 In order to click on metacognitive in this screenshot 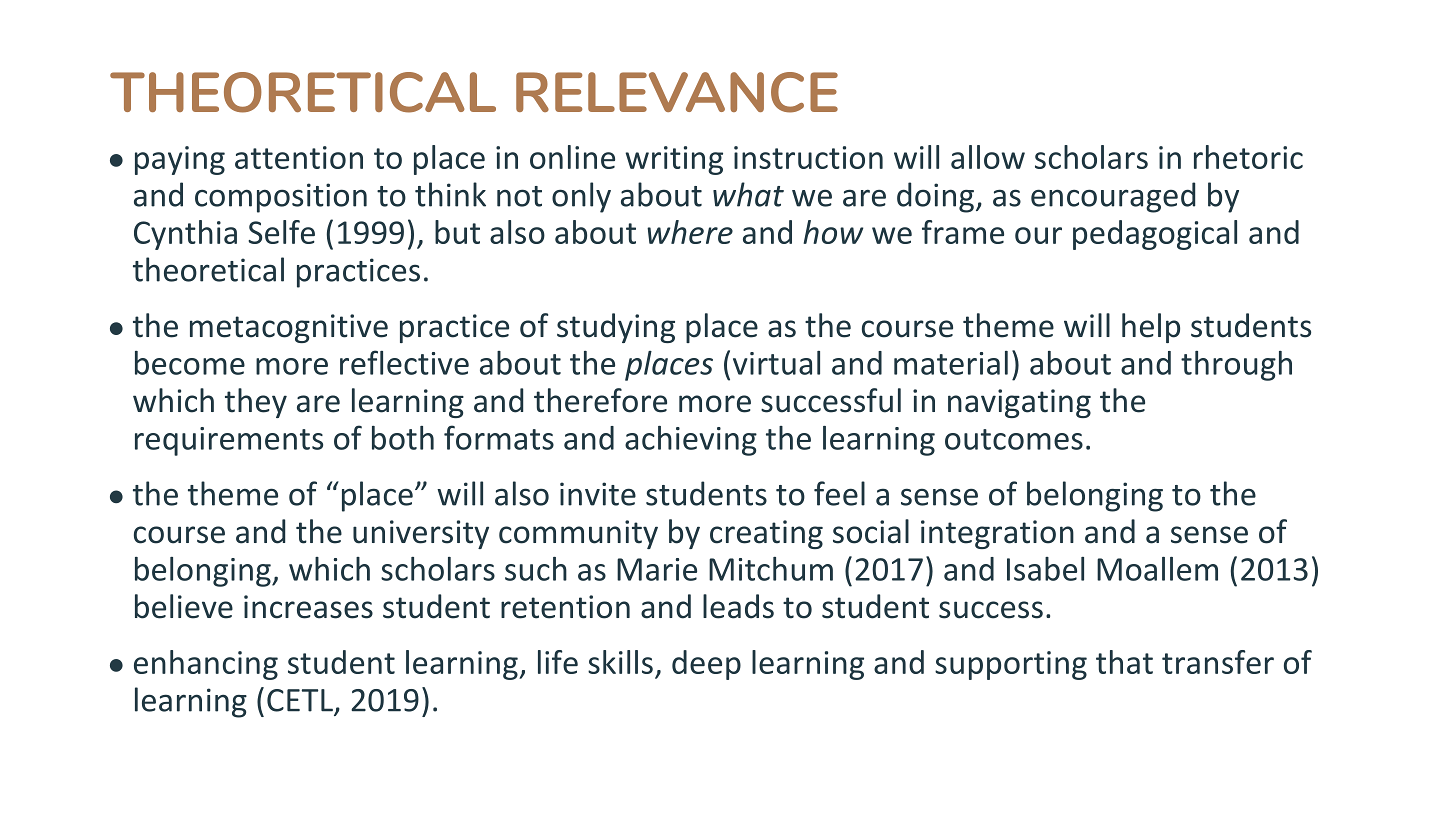, I will do `click(289, 328)`.
